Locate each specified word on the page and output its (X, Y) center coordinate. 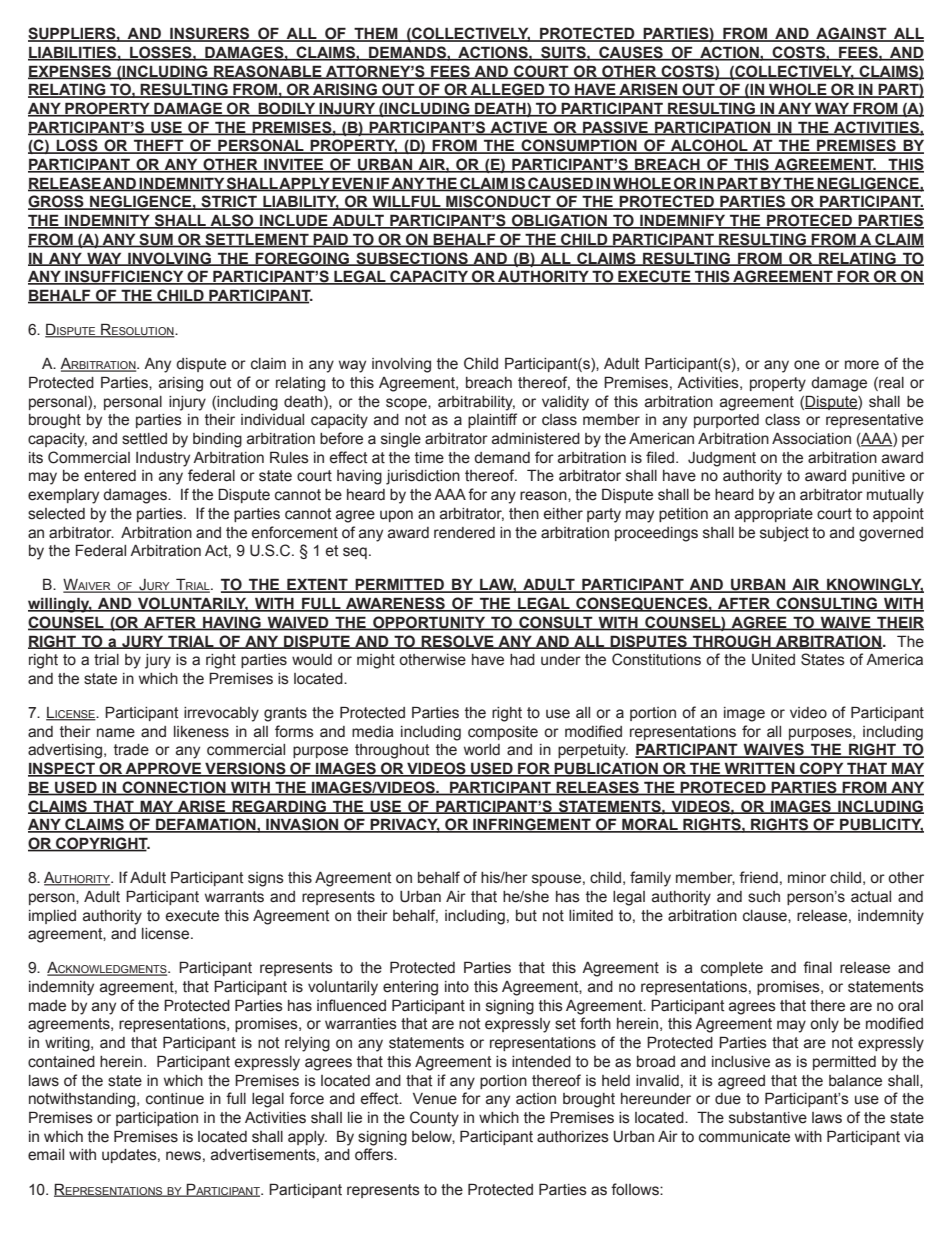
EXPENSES (71, 72)
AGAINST (851, 34)
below (433, 1137)
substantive (768, 1118)
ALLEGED (508, 90)
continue (175, 1099)
